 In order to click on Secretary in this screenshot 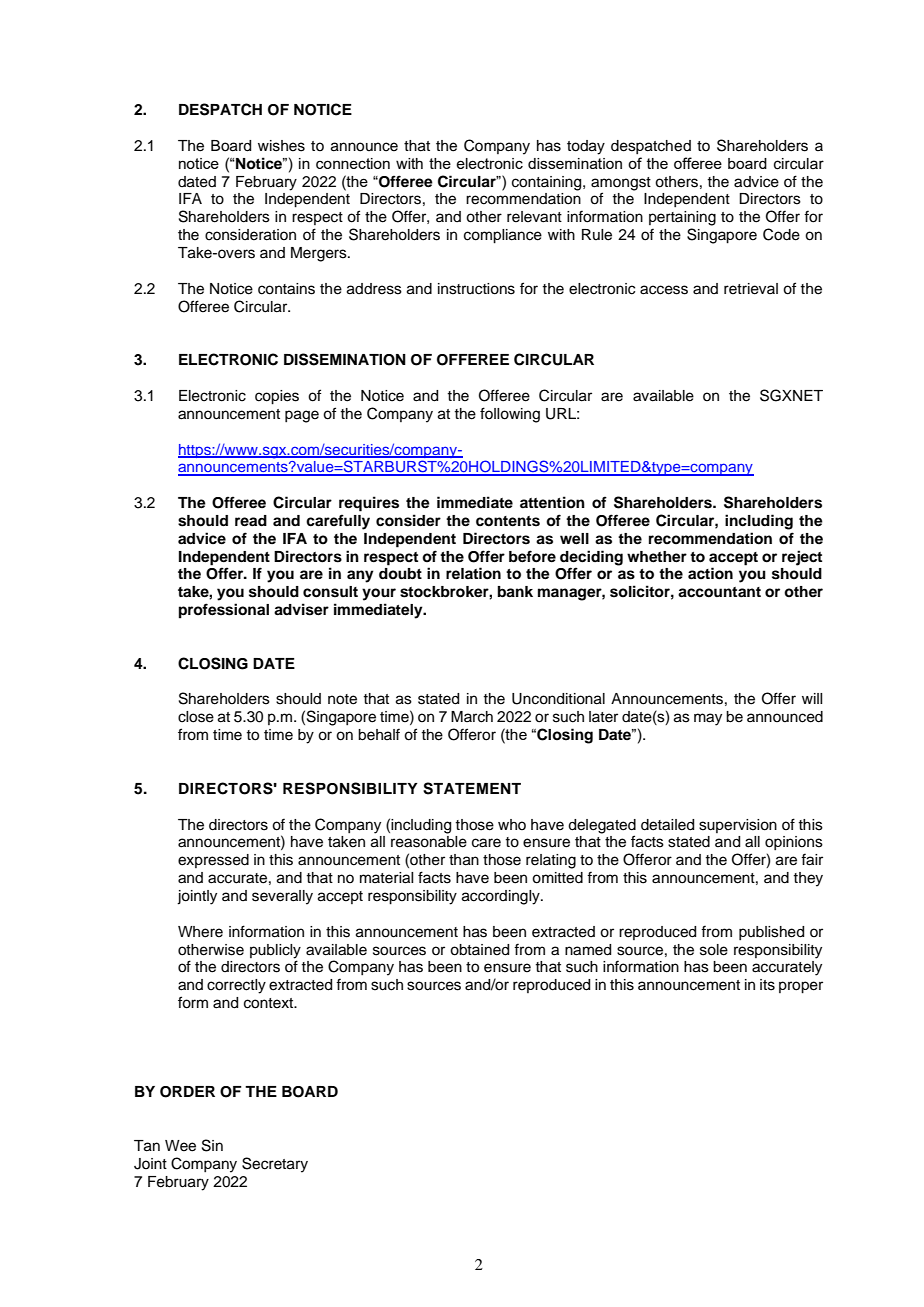, I will do `click(275, 1165)`.
